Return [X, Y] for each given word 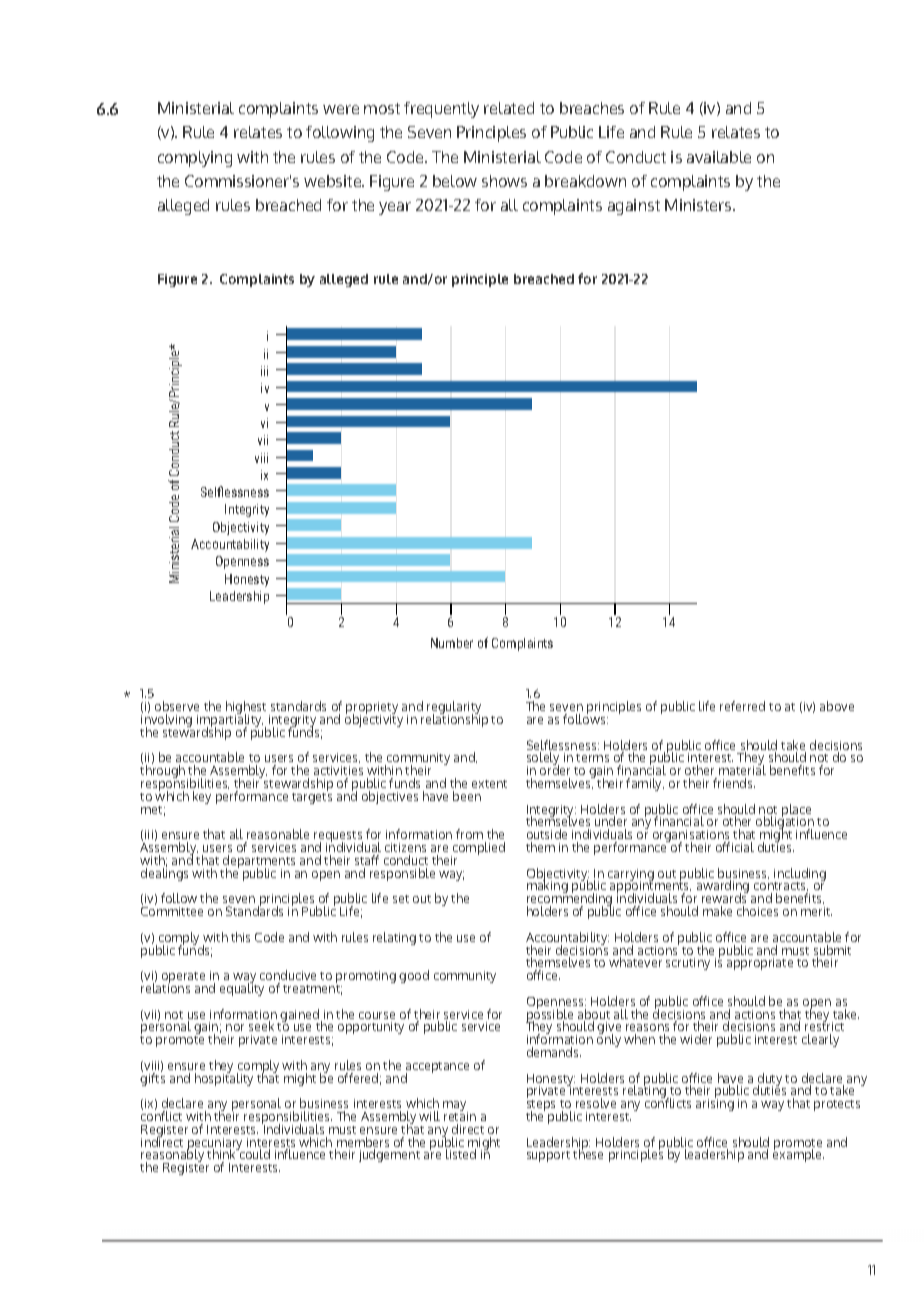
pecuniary [216, 1145]
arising [715, 1104]
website [334, 181]
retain [460, 1115]
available [719, 157]
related [509, 108]
